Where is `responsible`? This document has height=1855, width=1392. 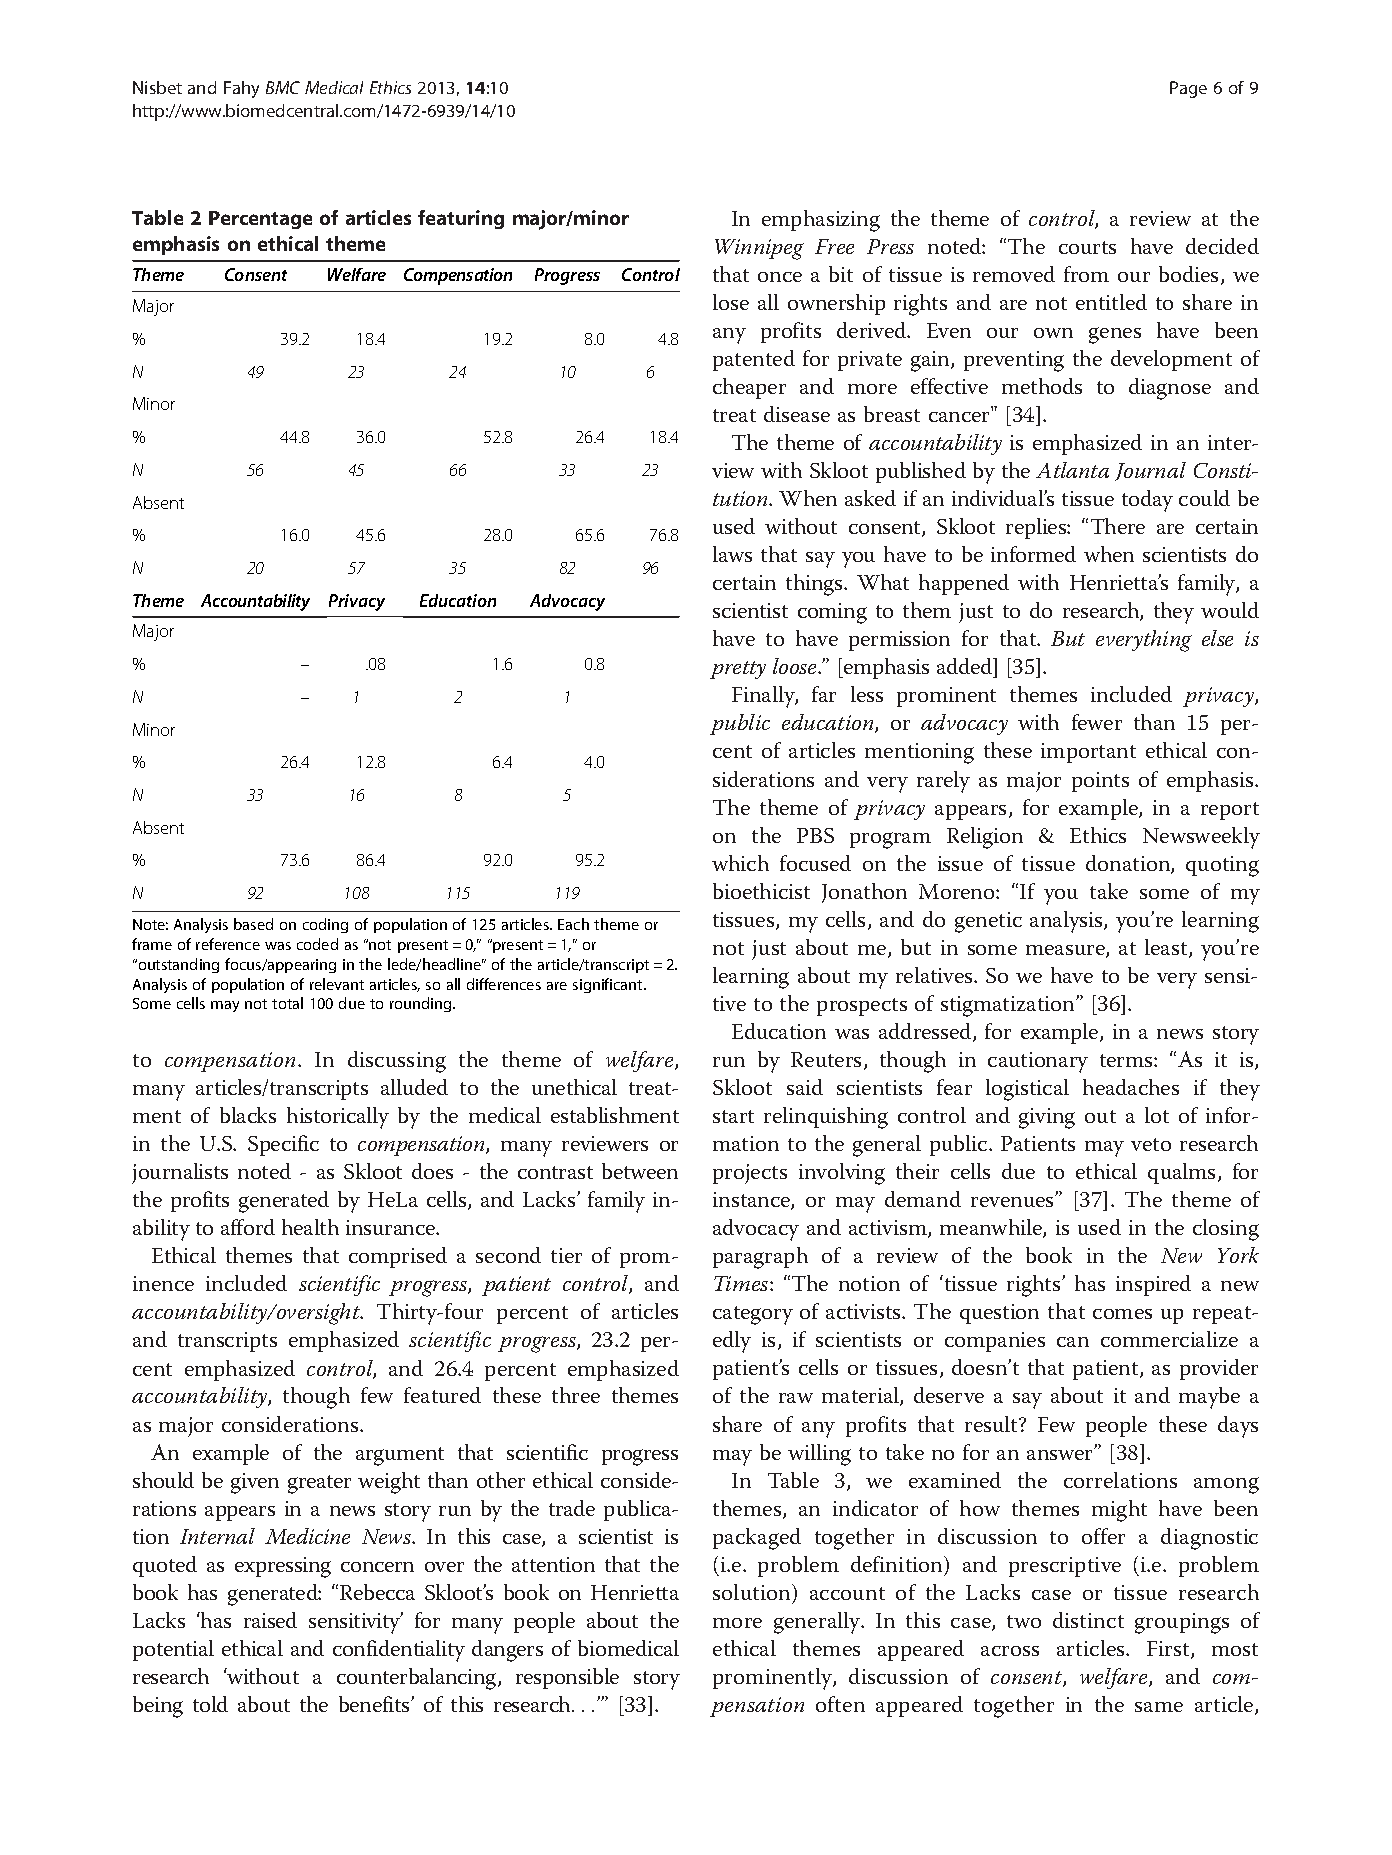
responsible is located at coordinates (567, 1678).
